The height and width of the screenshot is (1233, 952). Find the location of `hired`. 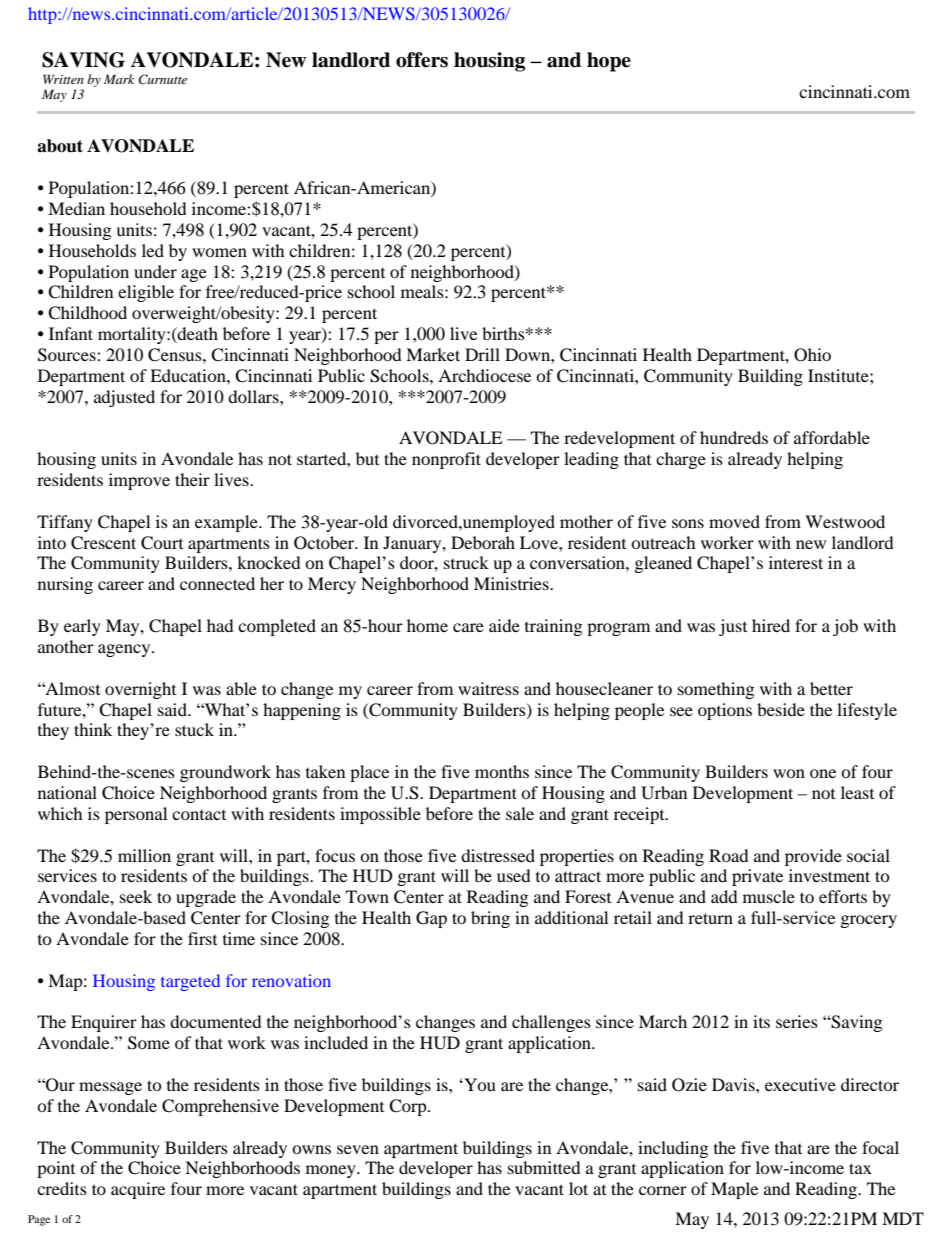

hired is located at coordinates (771, 625).
